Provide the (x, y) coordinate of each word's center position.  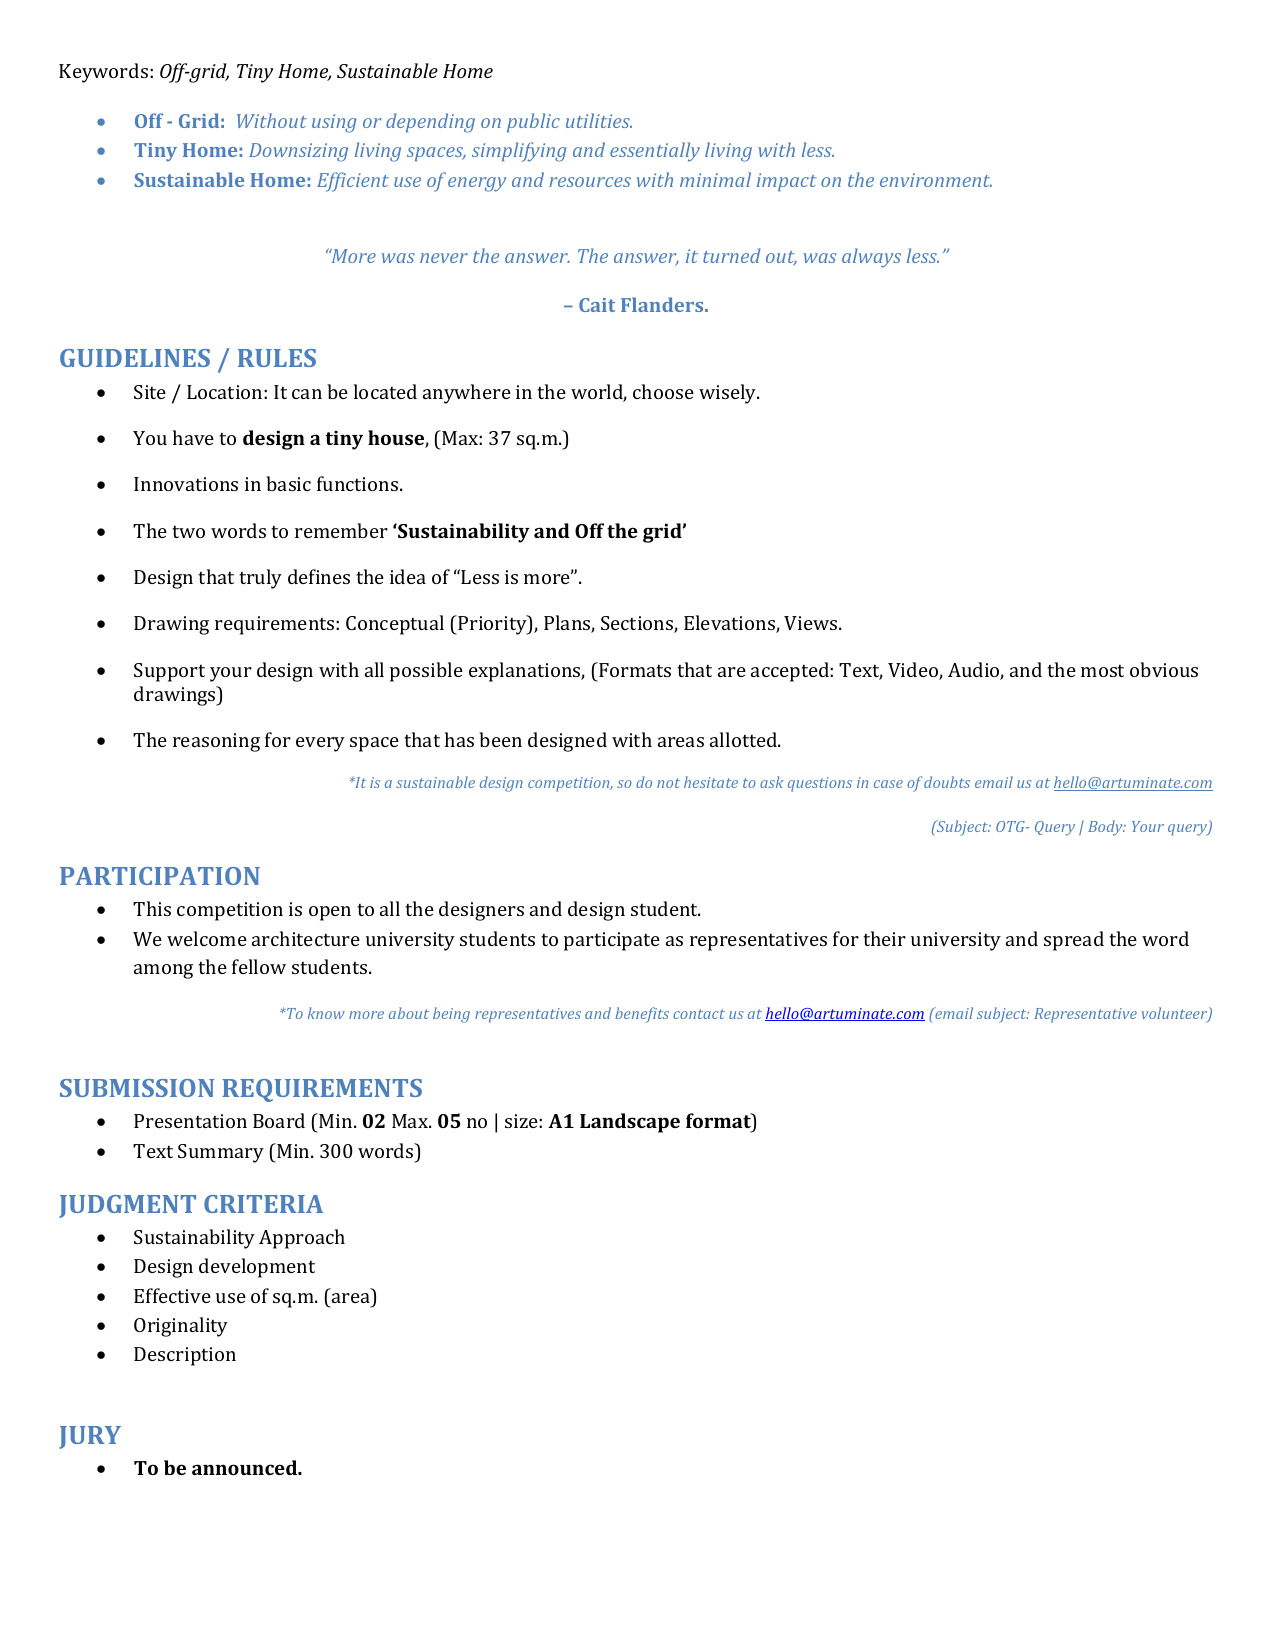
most (1102, 670)
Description (185, 1356)
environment (936, 180)
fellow (259, 966)
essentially (655, 152)
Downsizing (298, 152)
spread (1074, 941)
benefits (642, 1015)
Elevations (730, 624)
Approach (302, 1239)
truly (260, 579)
